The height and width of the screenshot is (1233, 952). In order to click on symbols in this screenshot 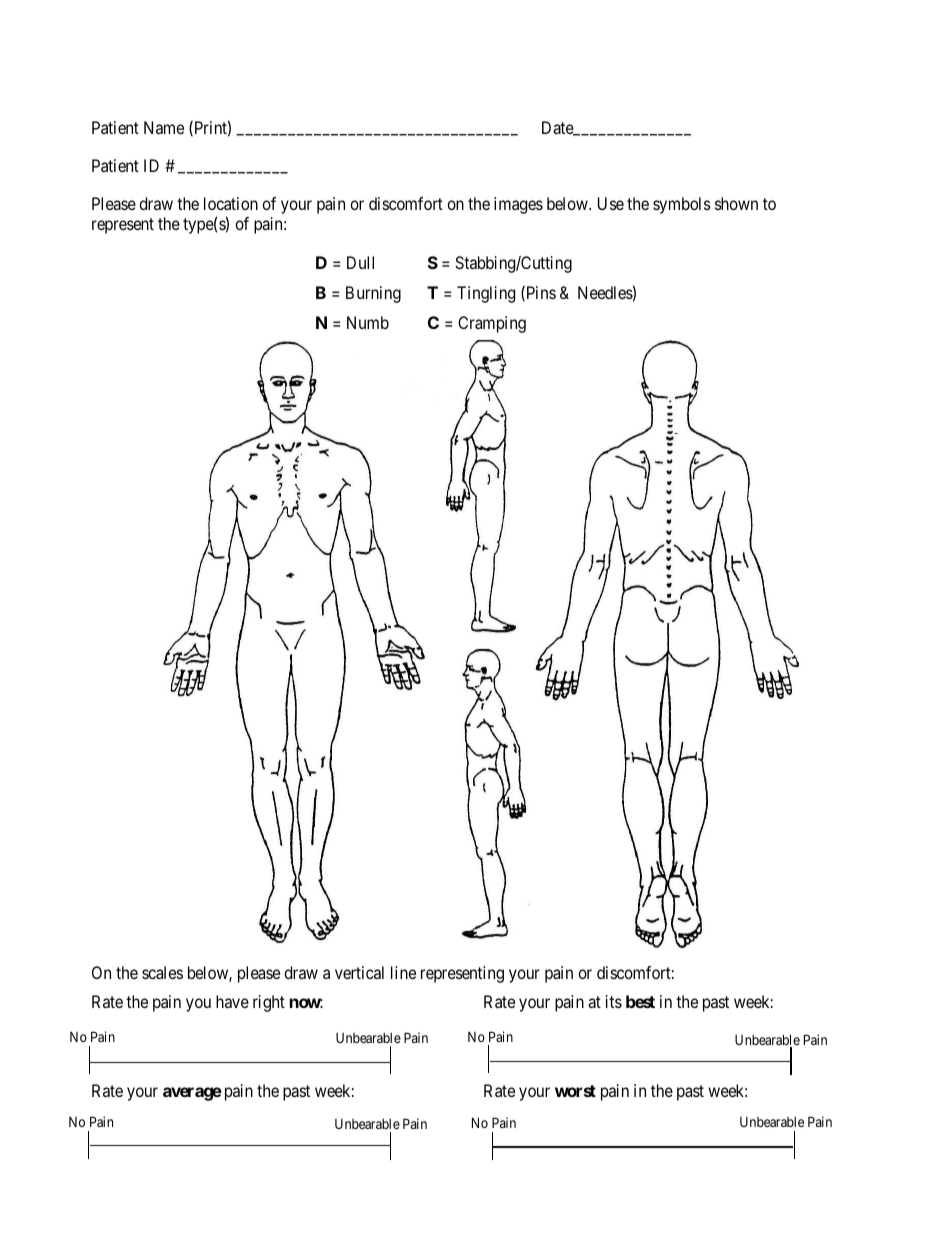, I will do `click(682, 205)`.
